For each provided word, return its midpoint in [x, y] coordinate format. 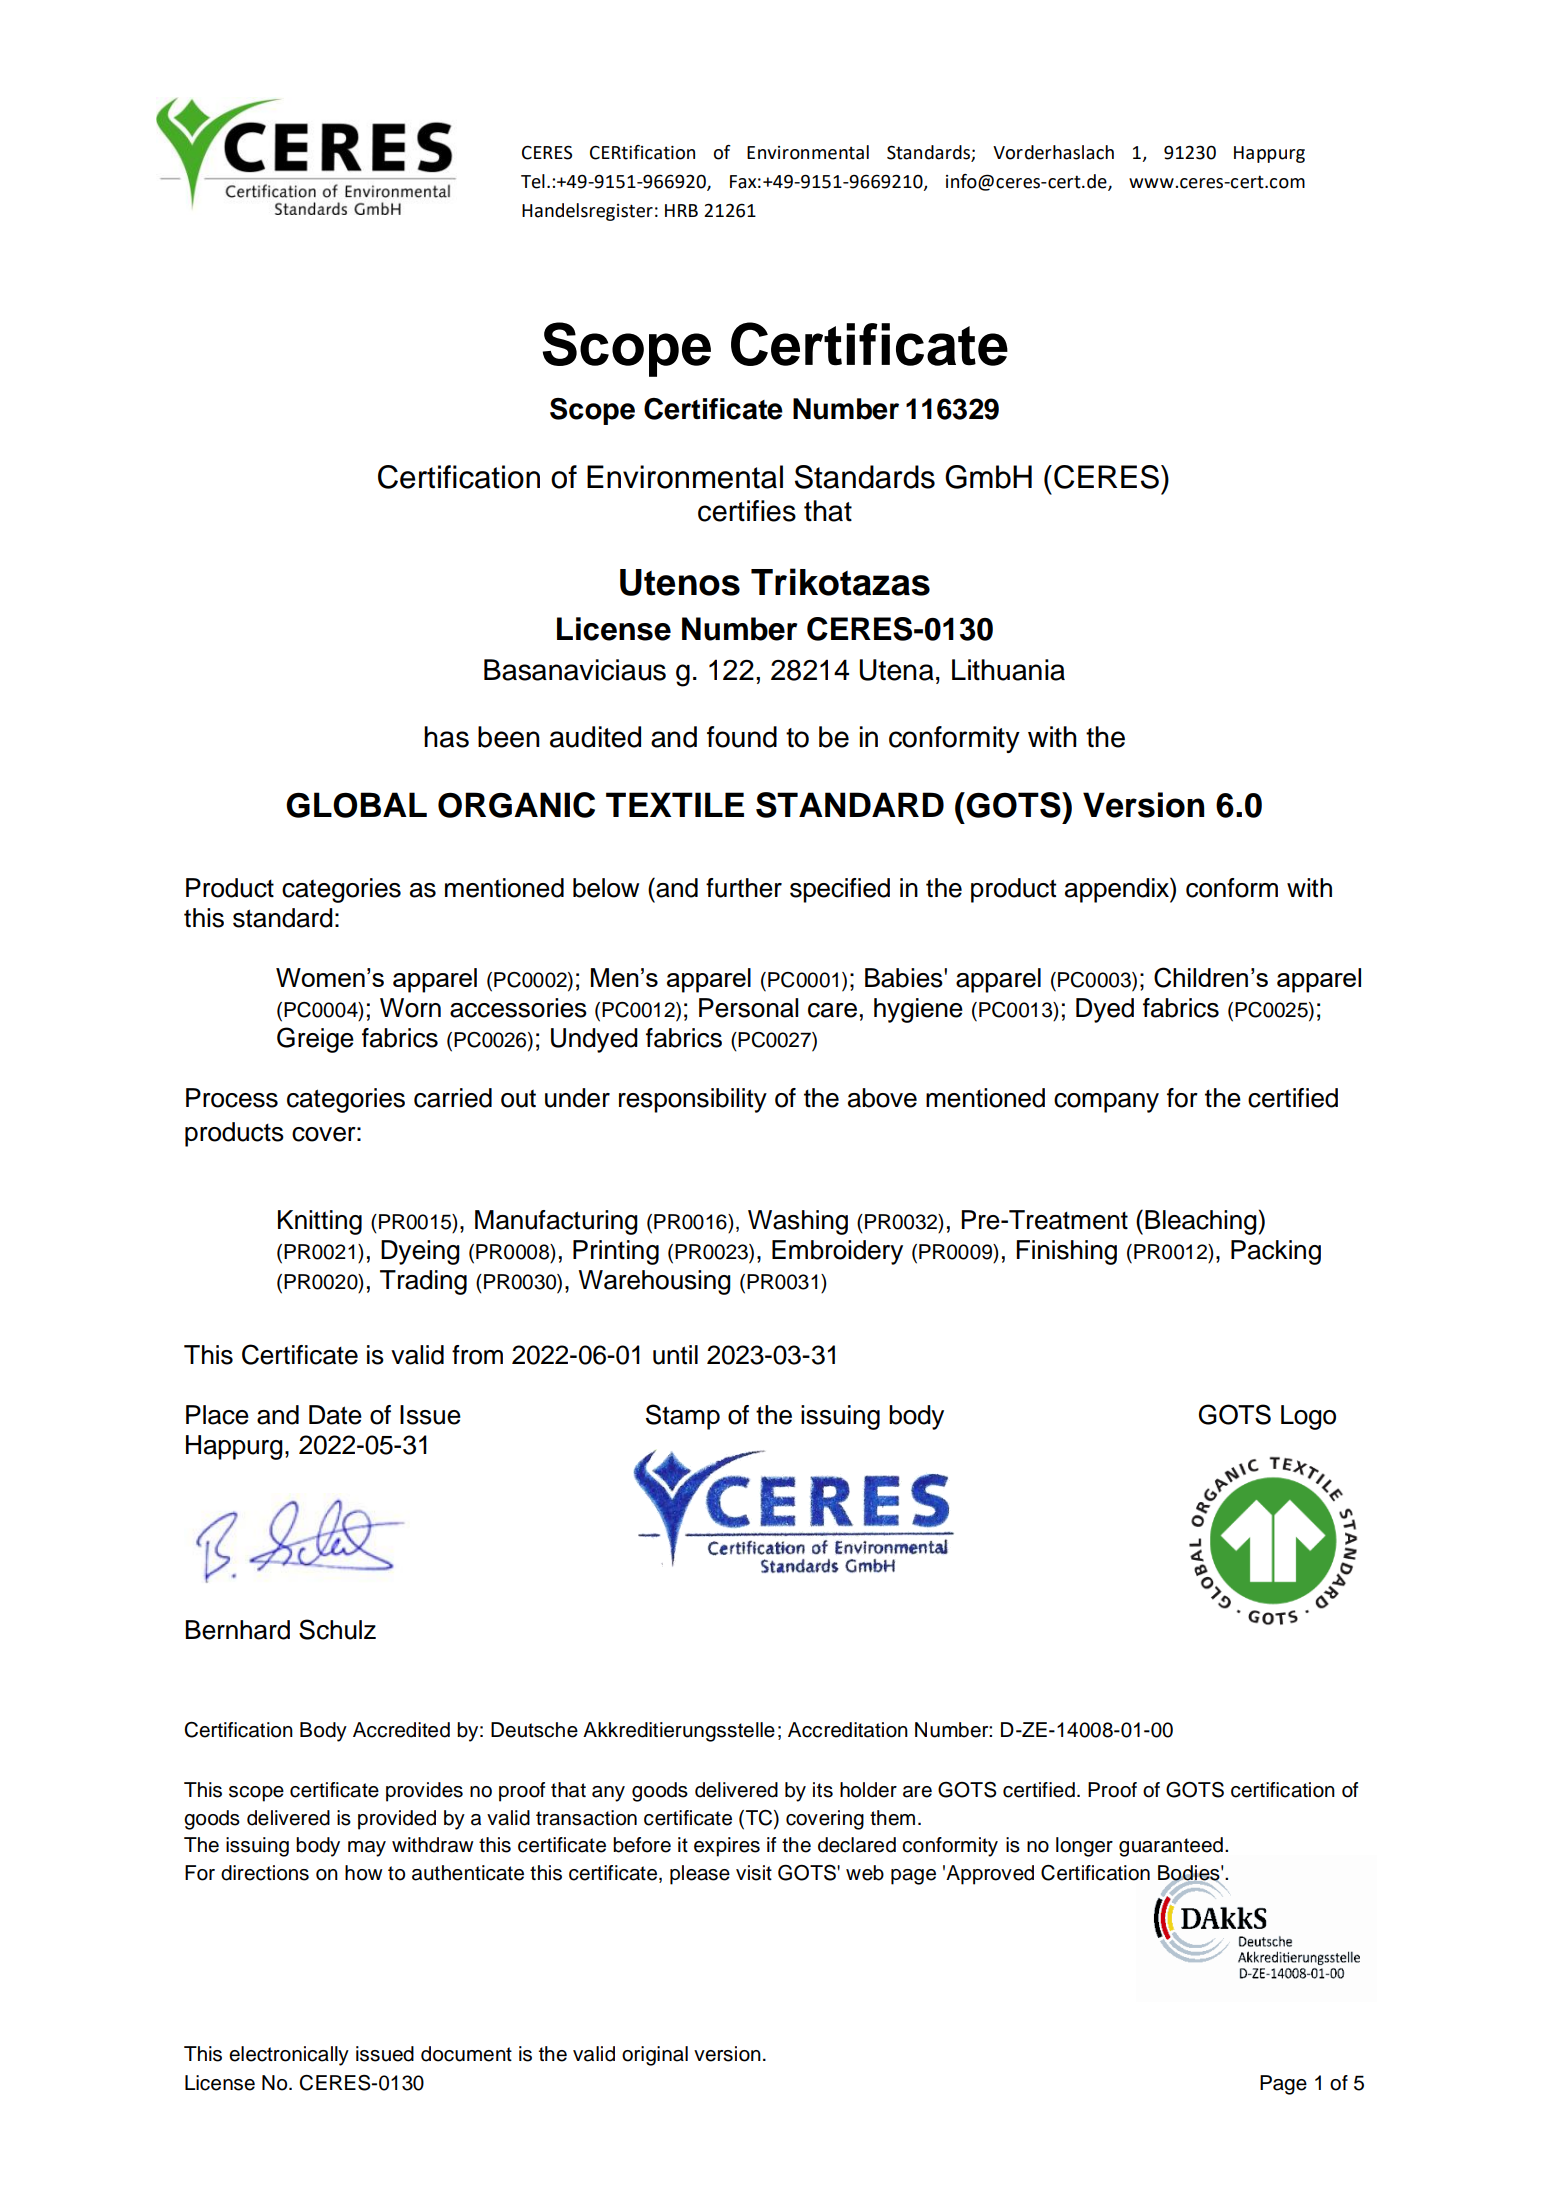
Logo [1308, 1417]
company [1106, 1103]
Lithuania [1008, 670]
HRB [681, 210]
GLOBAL [356, 805]
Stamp [683, 1417]
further [744, 888]
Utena [897, 670]
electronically [289, 2056]
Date [335, 1415]
